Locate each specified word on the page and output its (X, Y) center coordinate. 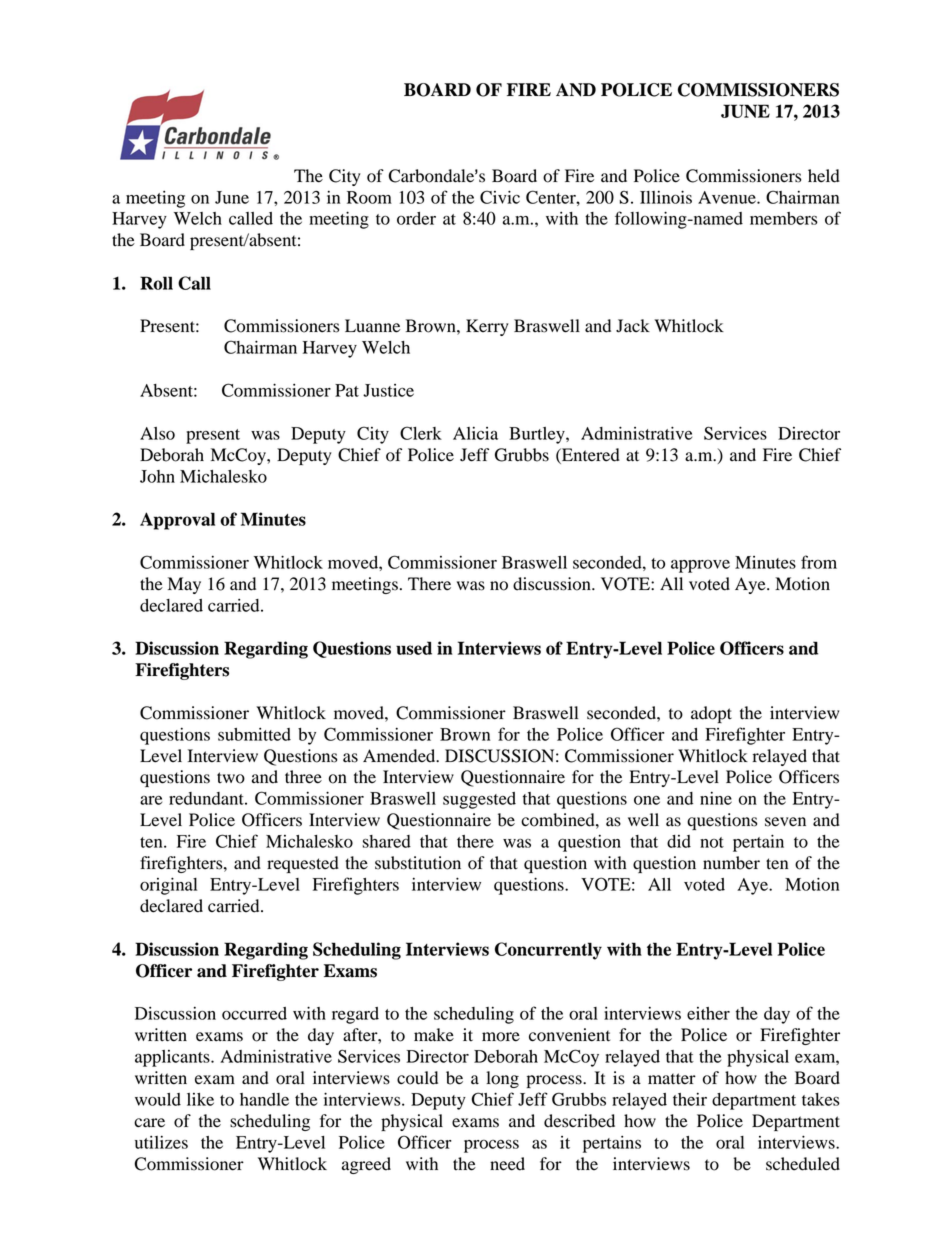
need (507, 1164)
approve (700, 566)
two (231, 778)
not (712, 842)
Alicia (475, 433)
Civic (500, 197)
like (200, 1099)
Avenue (728, 197)
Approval (177, 521)
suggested (479, 800)
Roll (156, 283)
